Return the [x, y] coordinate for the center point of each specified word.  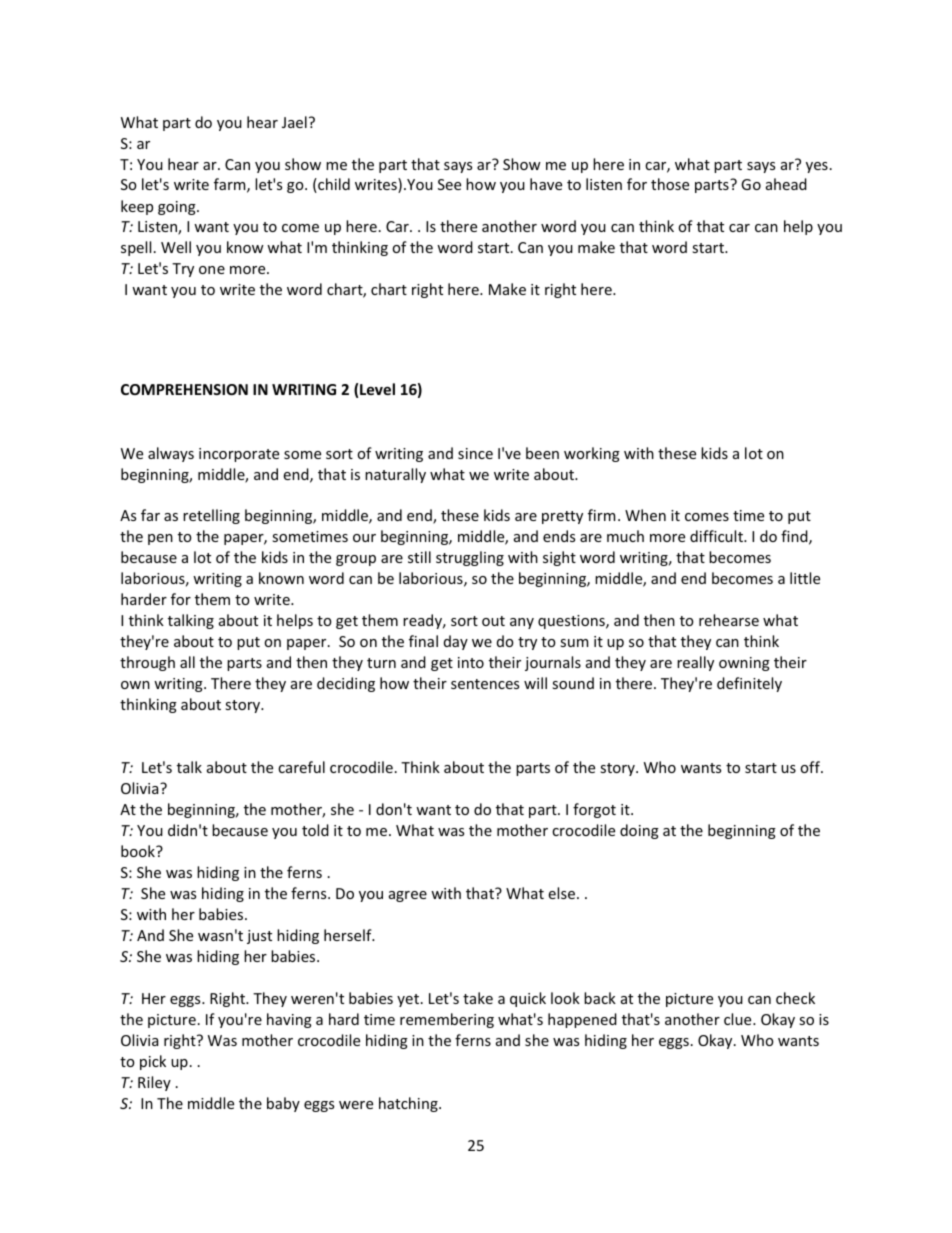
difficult [717, 536]
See [449, 184]
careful [301, 767]
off [811, 767]
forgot [594, 810]
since [475, 453]
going [178, 208]
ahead [786, 184]
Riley [154, 1083]
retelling [211, 516]
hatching [409, 1104]
